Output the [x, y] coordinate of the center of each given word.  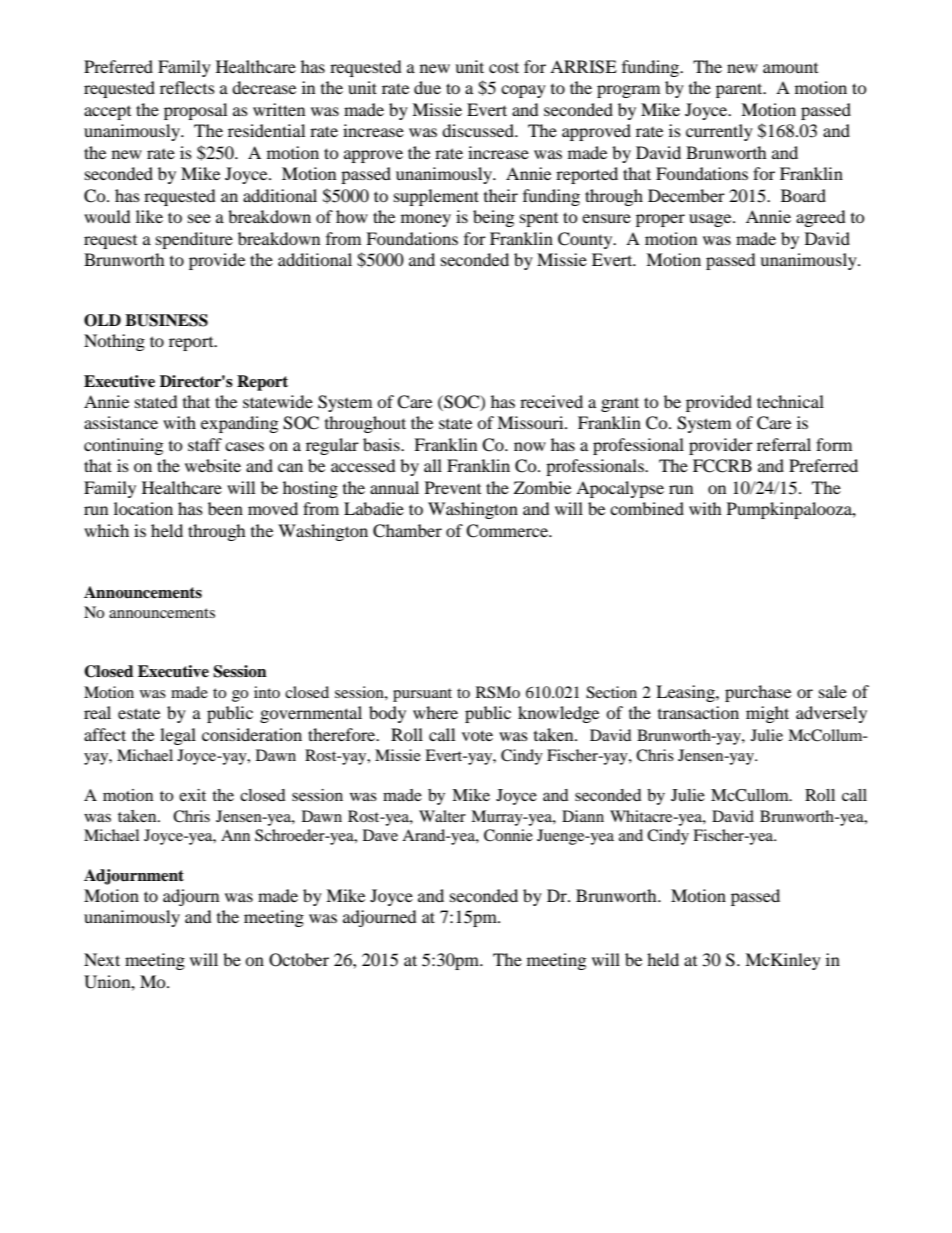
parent [740, 90]
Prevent [453, 487]
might [767, 714]
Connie [508, 835]
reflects [187, 87]
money [426, 220]
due [427, 87]
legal [178, 736]
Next [102, 959]
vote [477, 735]
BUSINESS [166, 320]
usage [711, 220]
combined [647, 508]
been [225, 508]
